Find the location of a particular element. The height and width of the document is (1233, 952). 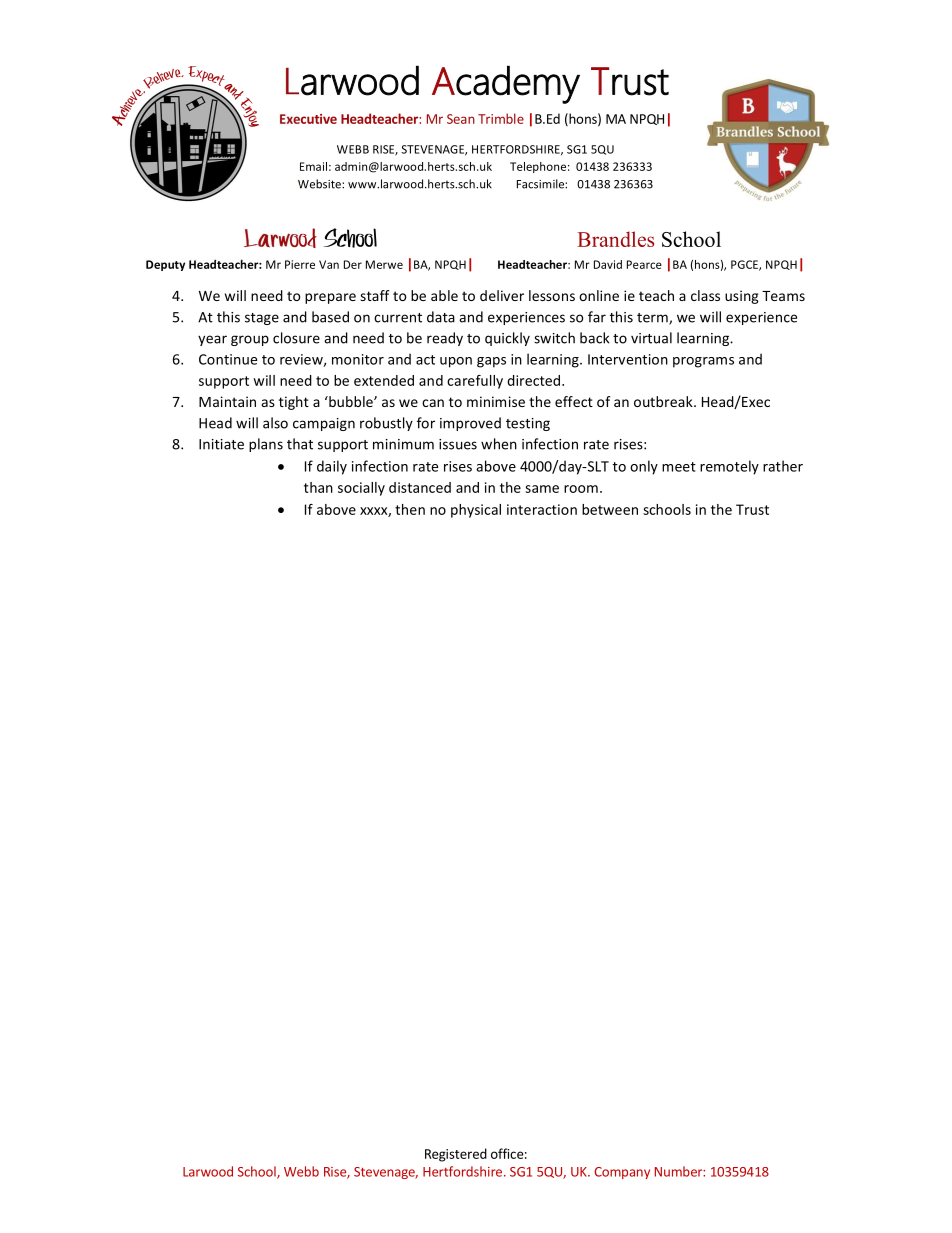

between is located at coordinates (610, 509).
